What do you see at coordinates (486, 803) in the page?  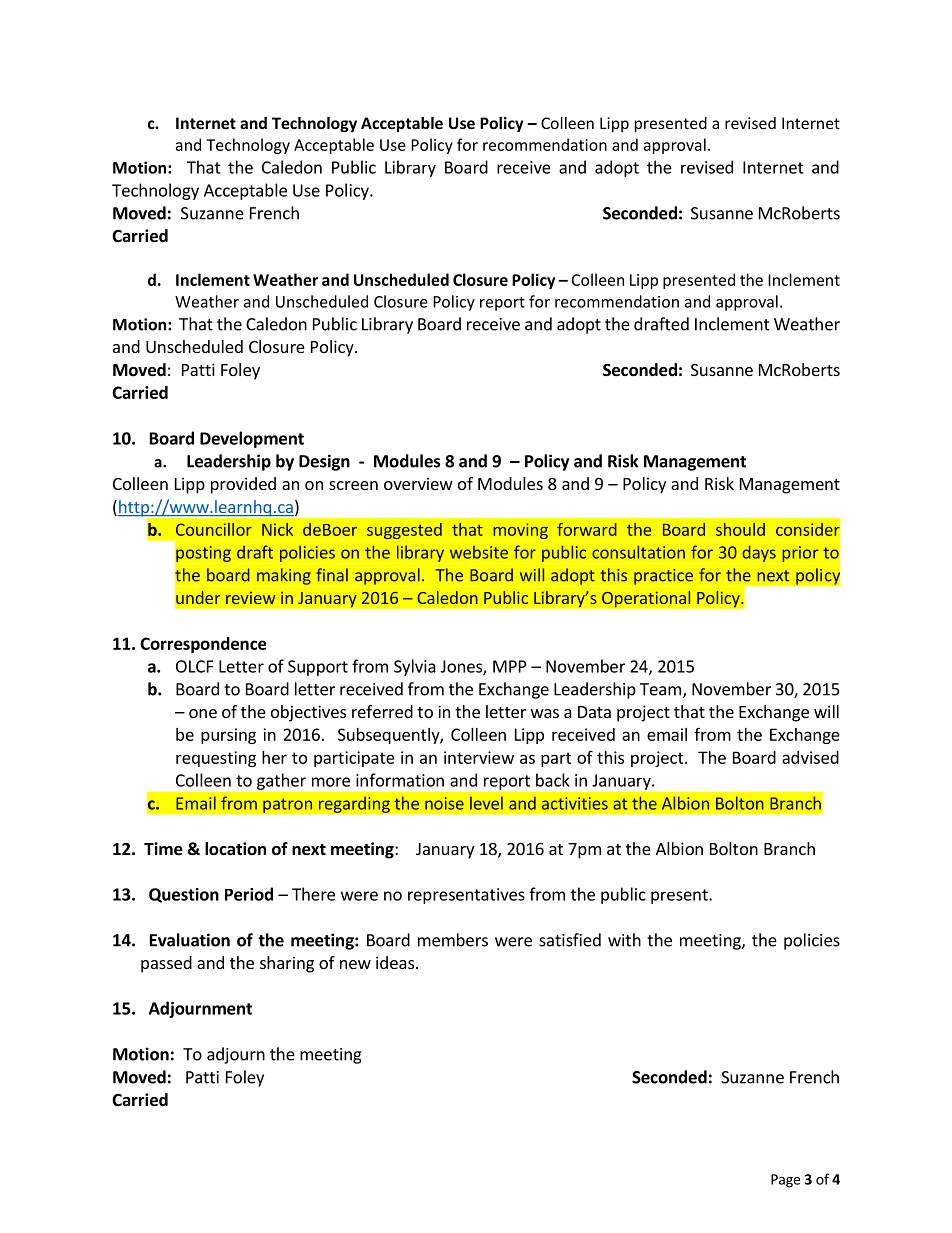 I see `level` at bounding box center [486, 803].
